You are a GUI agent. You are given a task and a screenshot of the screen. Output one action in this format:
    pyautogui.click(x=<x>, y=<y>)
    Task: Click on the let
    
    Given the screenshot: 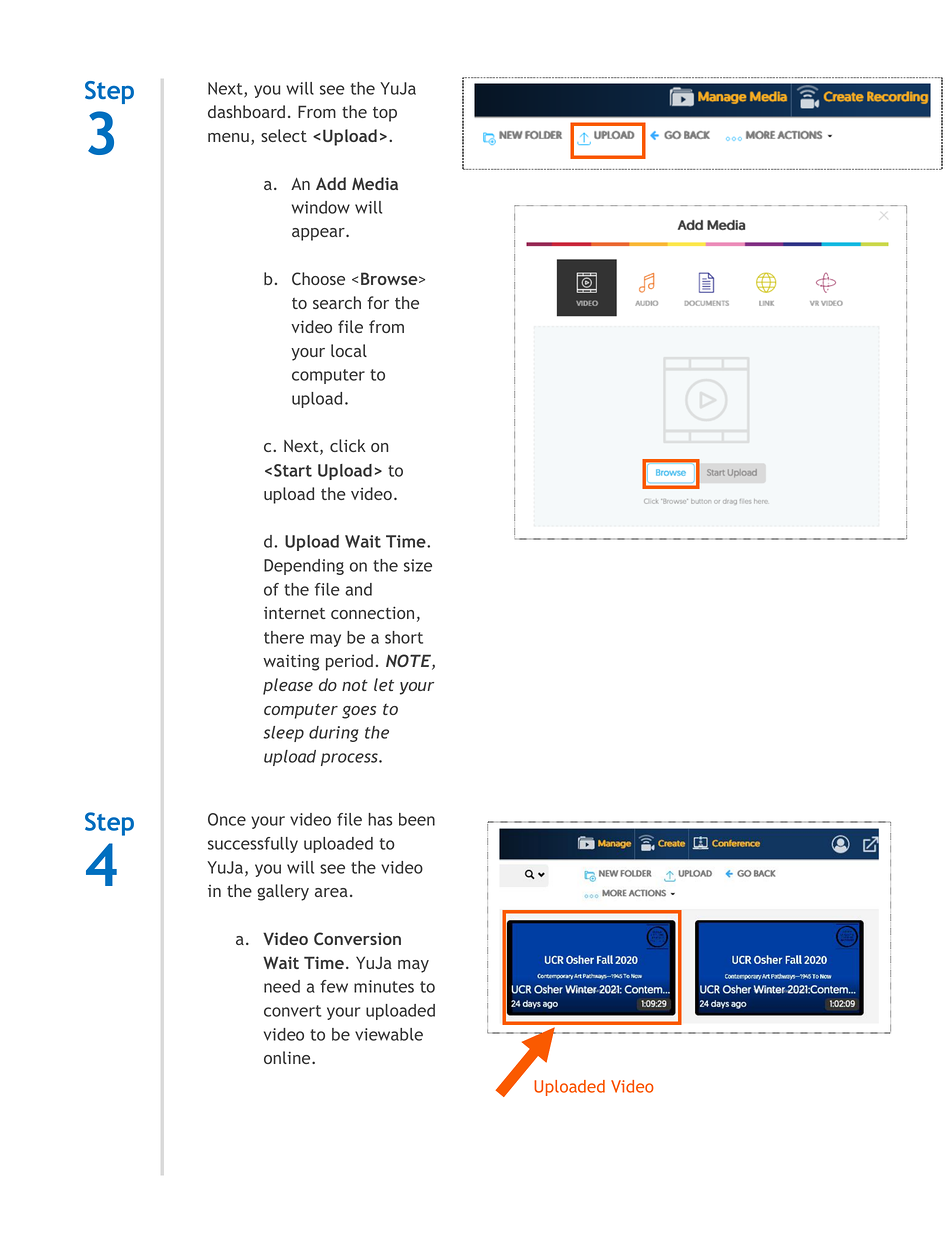 What is the action you would take?
    pyautogui.click(x=384, y=684)
